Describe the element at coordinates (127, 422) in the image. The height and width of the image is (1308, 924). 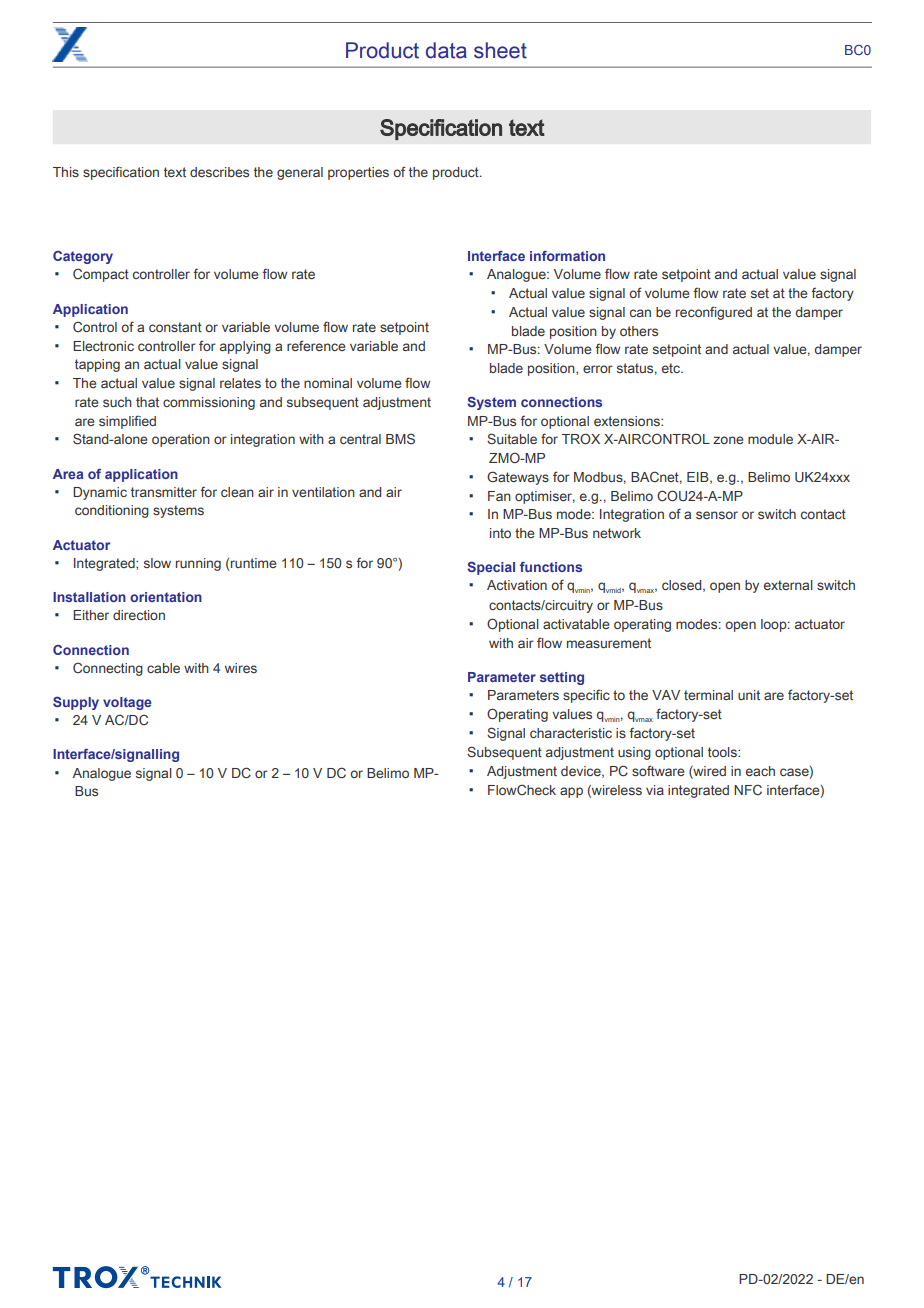
I see `simplified` at that location.
